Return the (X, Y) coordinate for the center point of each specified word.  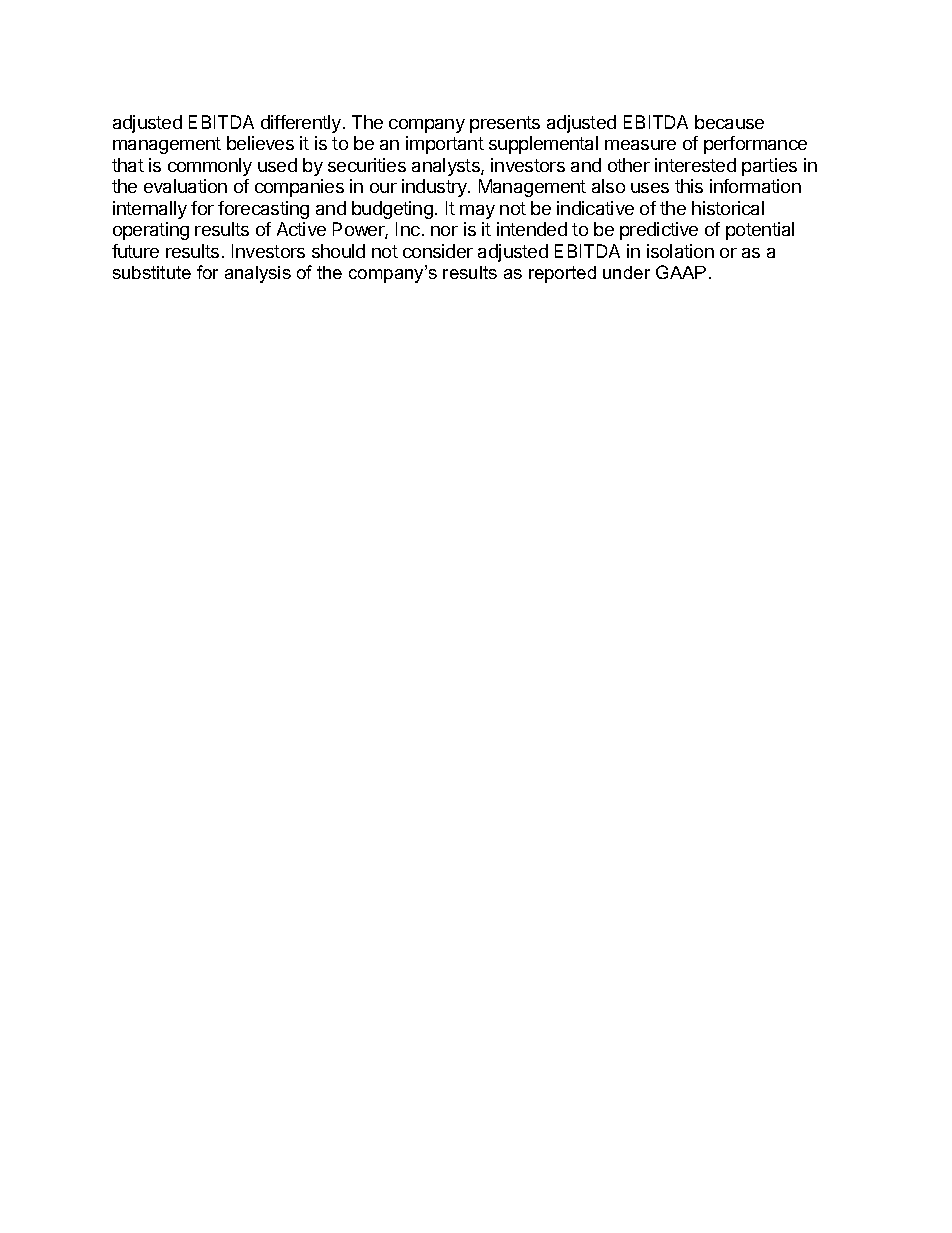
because (729, 122)
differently (301, 124)
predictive (659, 231)
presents (505, 124)
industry (435, 188)
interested (695, 165)
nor (444, 231)
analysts (447, 167)
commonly (210, 167)
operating (151, 231)
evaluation (185, 186)
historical (728, 208)
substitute (152, 272)
